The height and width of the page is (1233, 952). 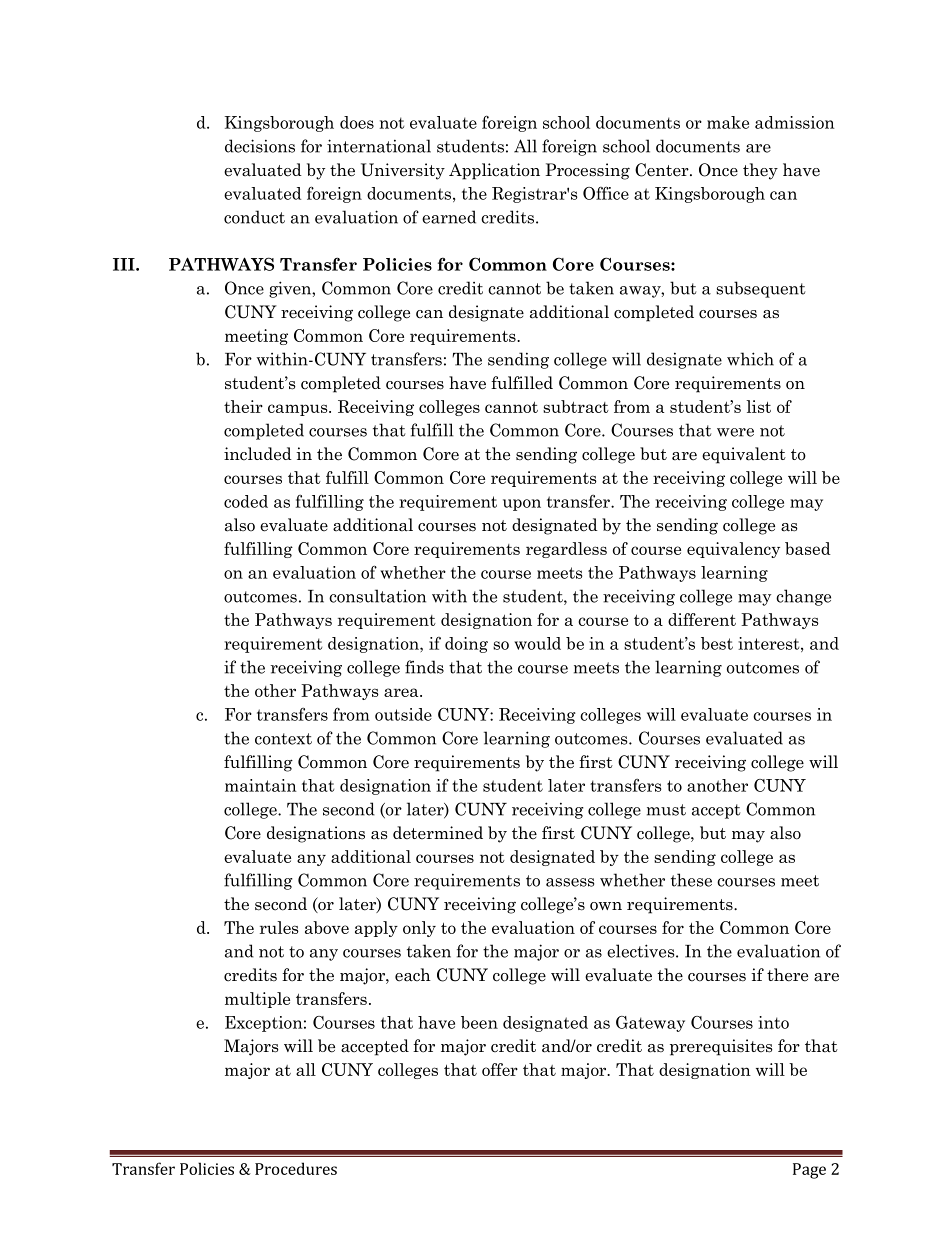 I want to click on offer, so click(x=500, y=1069).
